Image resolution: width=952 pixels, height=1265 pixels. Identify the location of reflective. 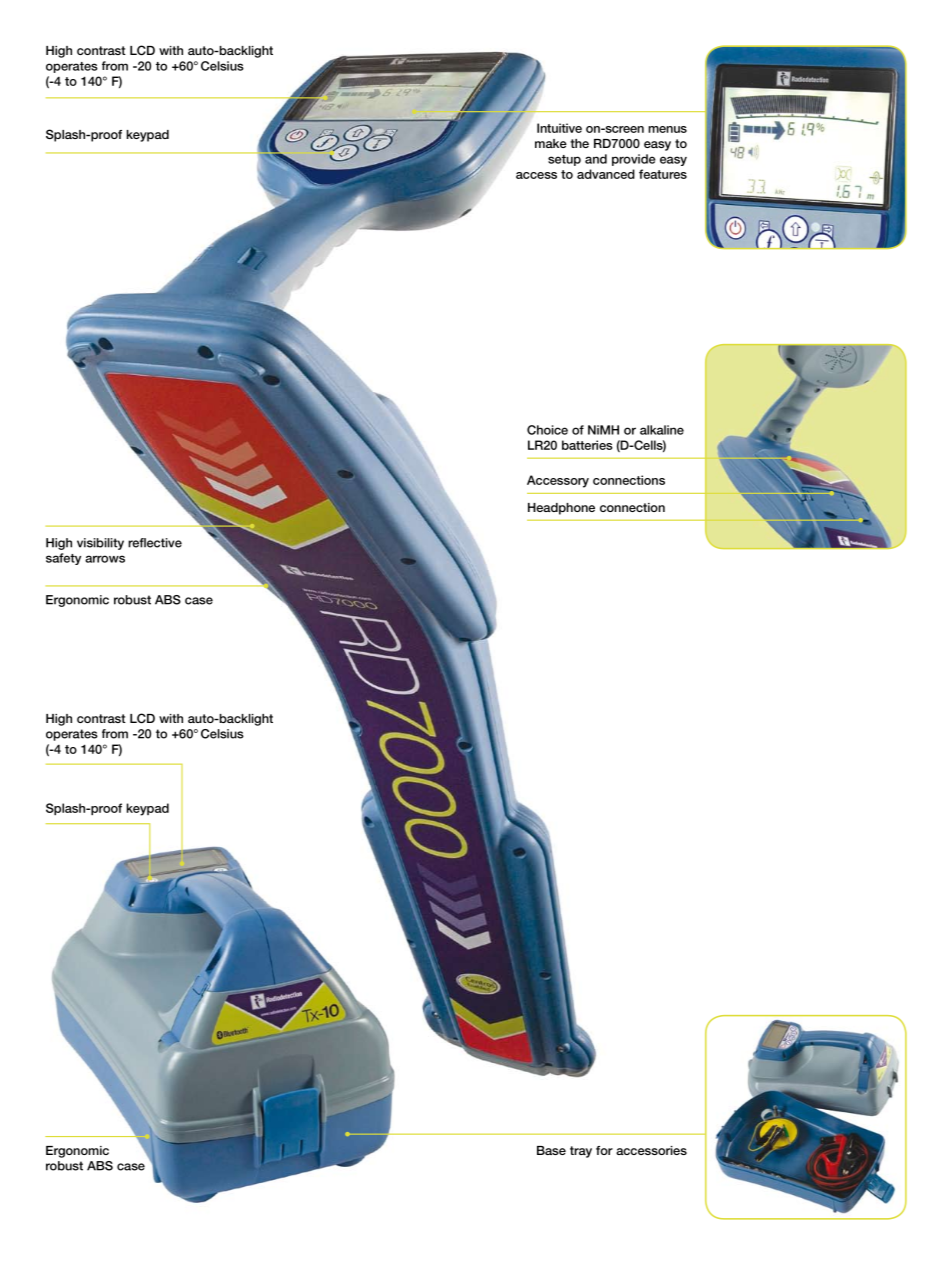
(155, 543).
